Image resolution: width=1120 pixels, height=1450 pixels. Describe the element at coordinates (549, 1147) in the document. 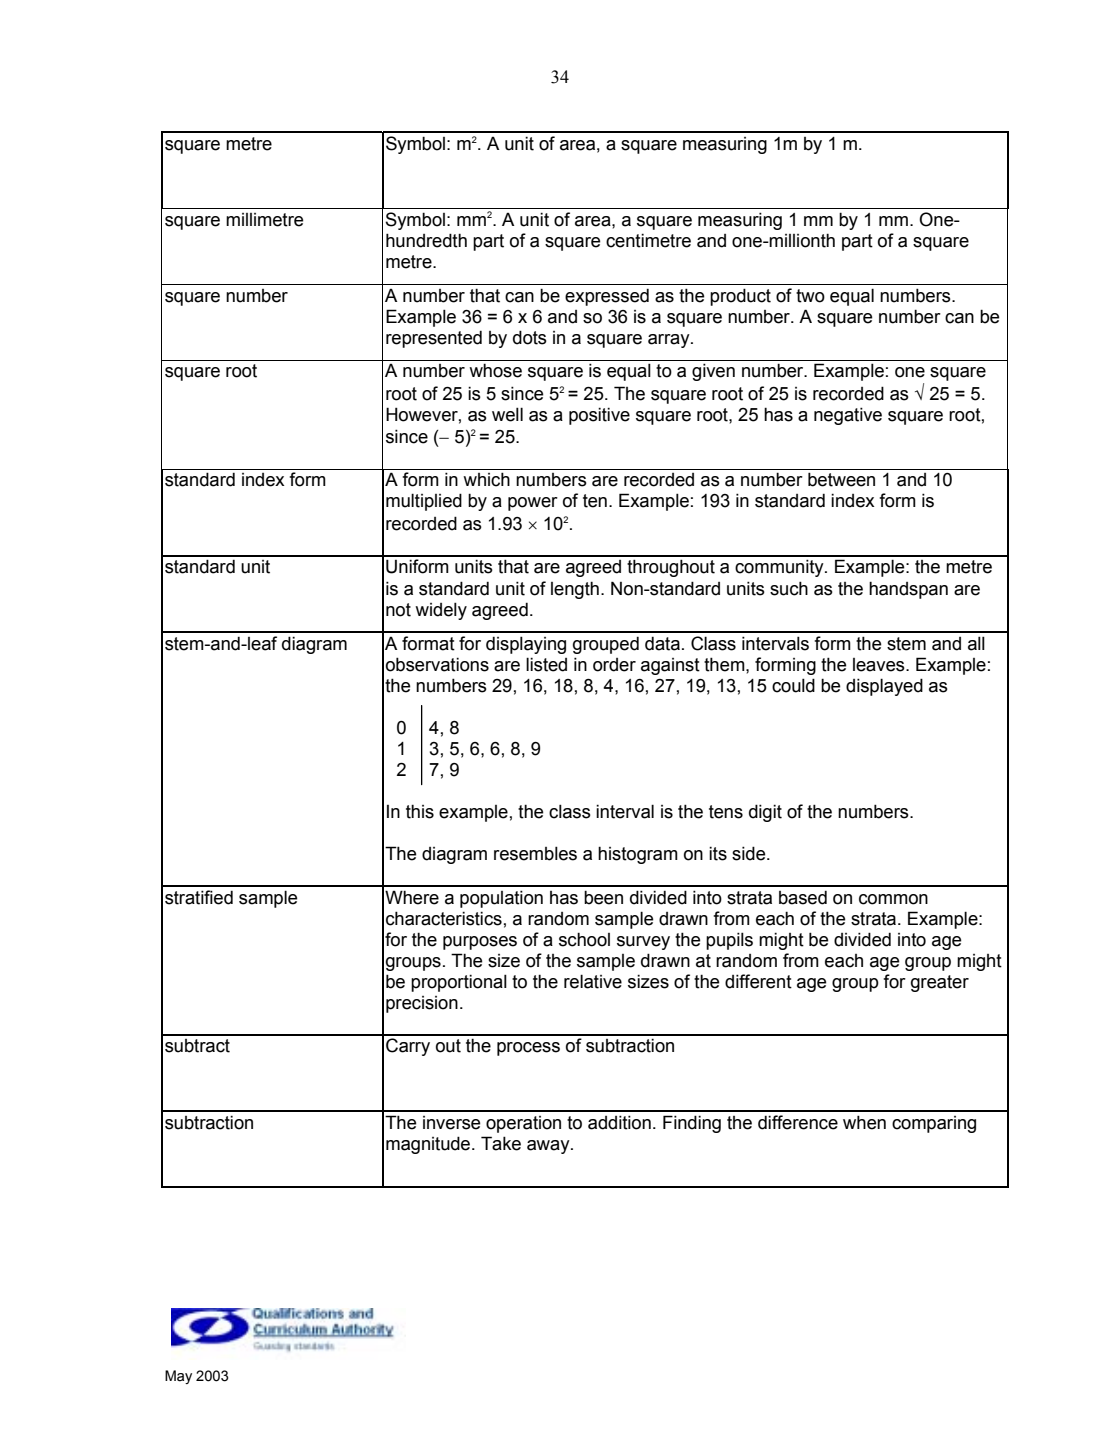

I see `away` at that location.
